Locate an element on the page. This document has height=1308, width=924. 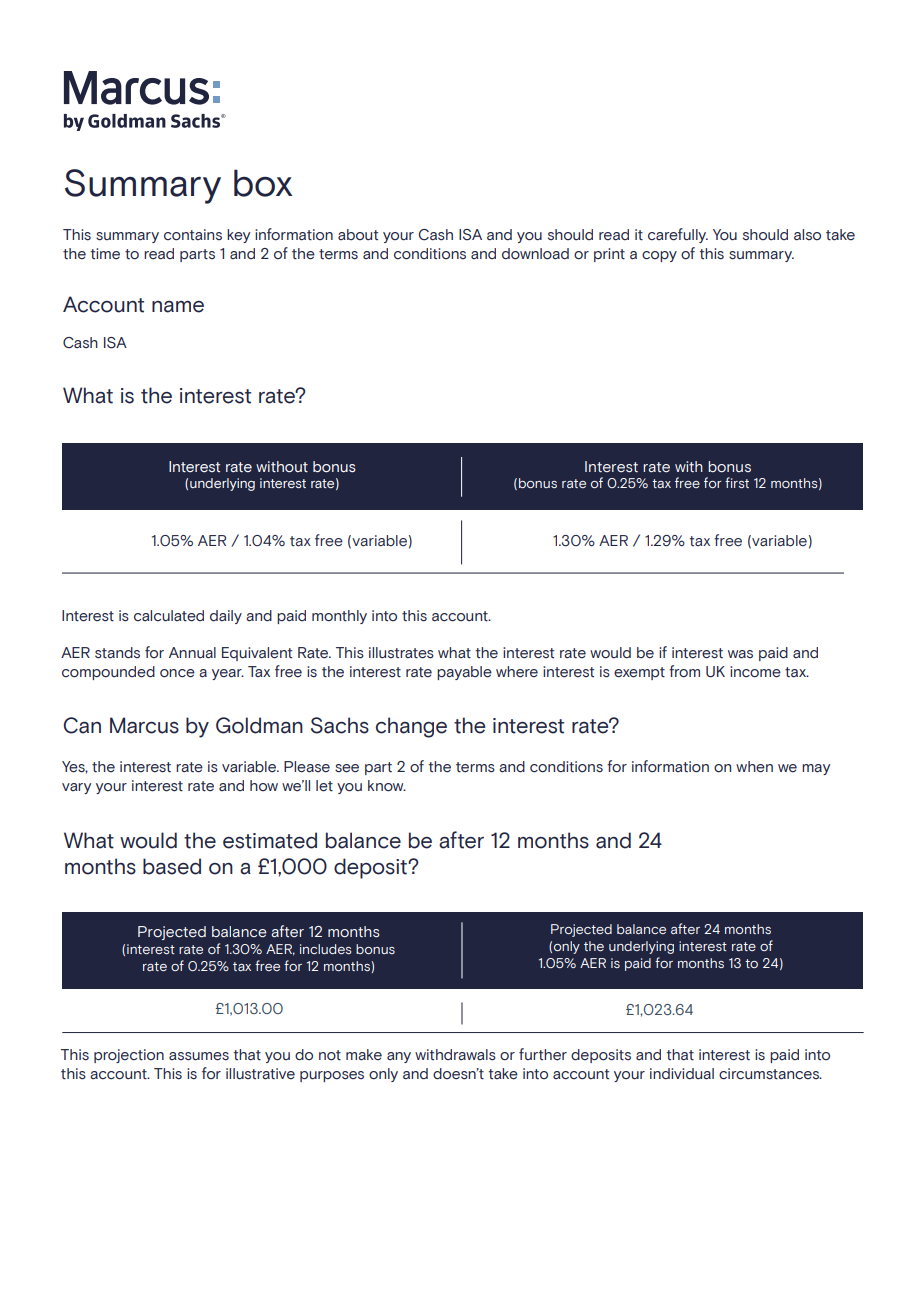
know is located at coordinates (387, 786).
